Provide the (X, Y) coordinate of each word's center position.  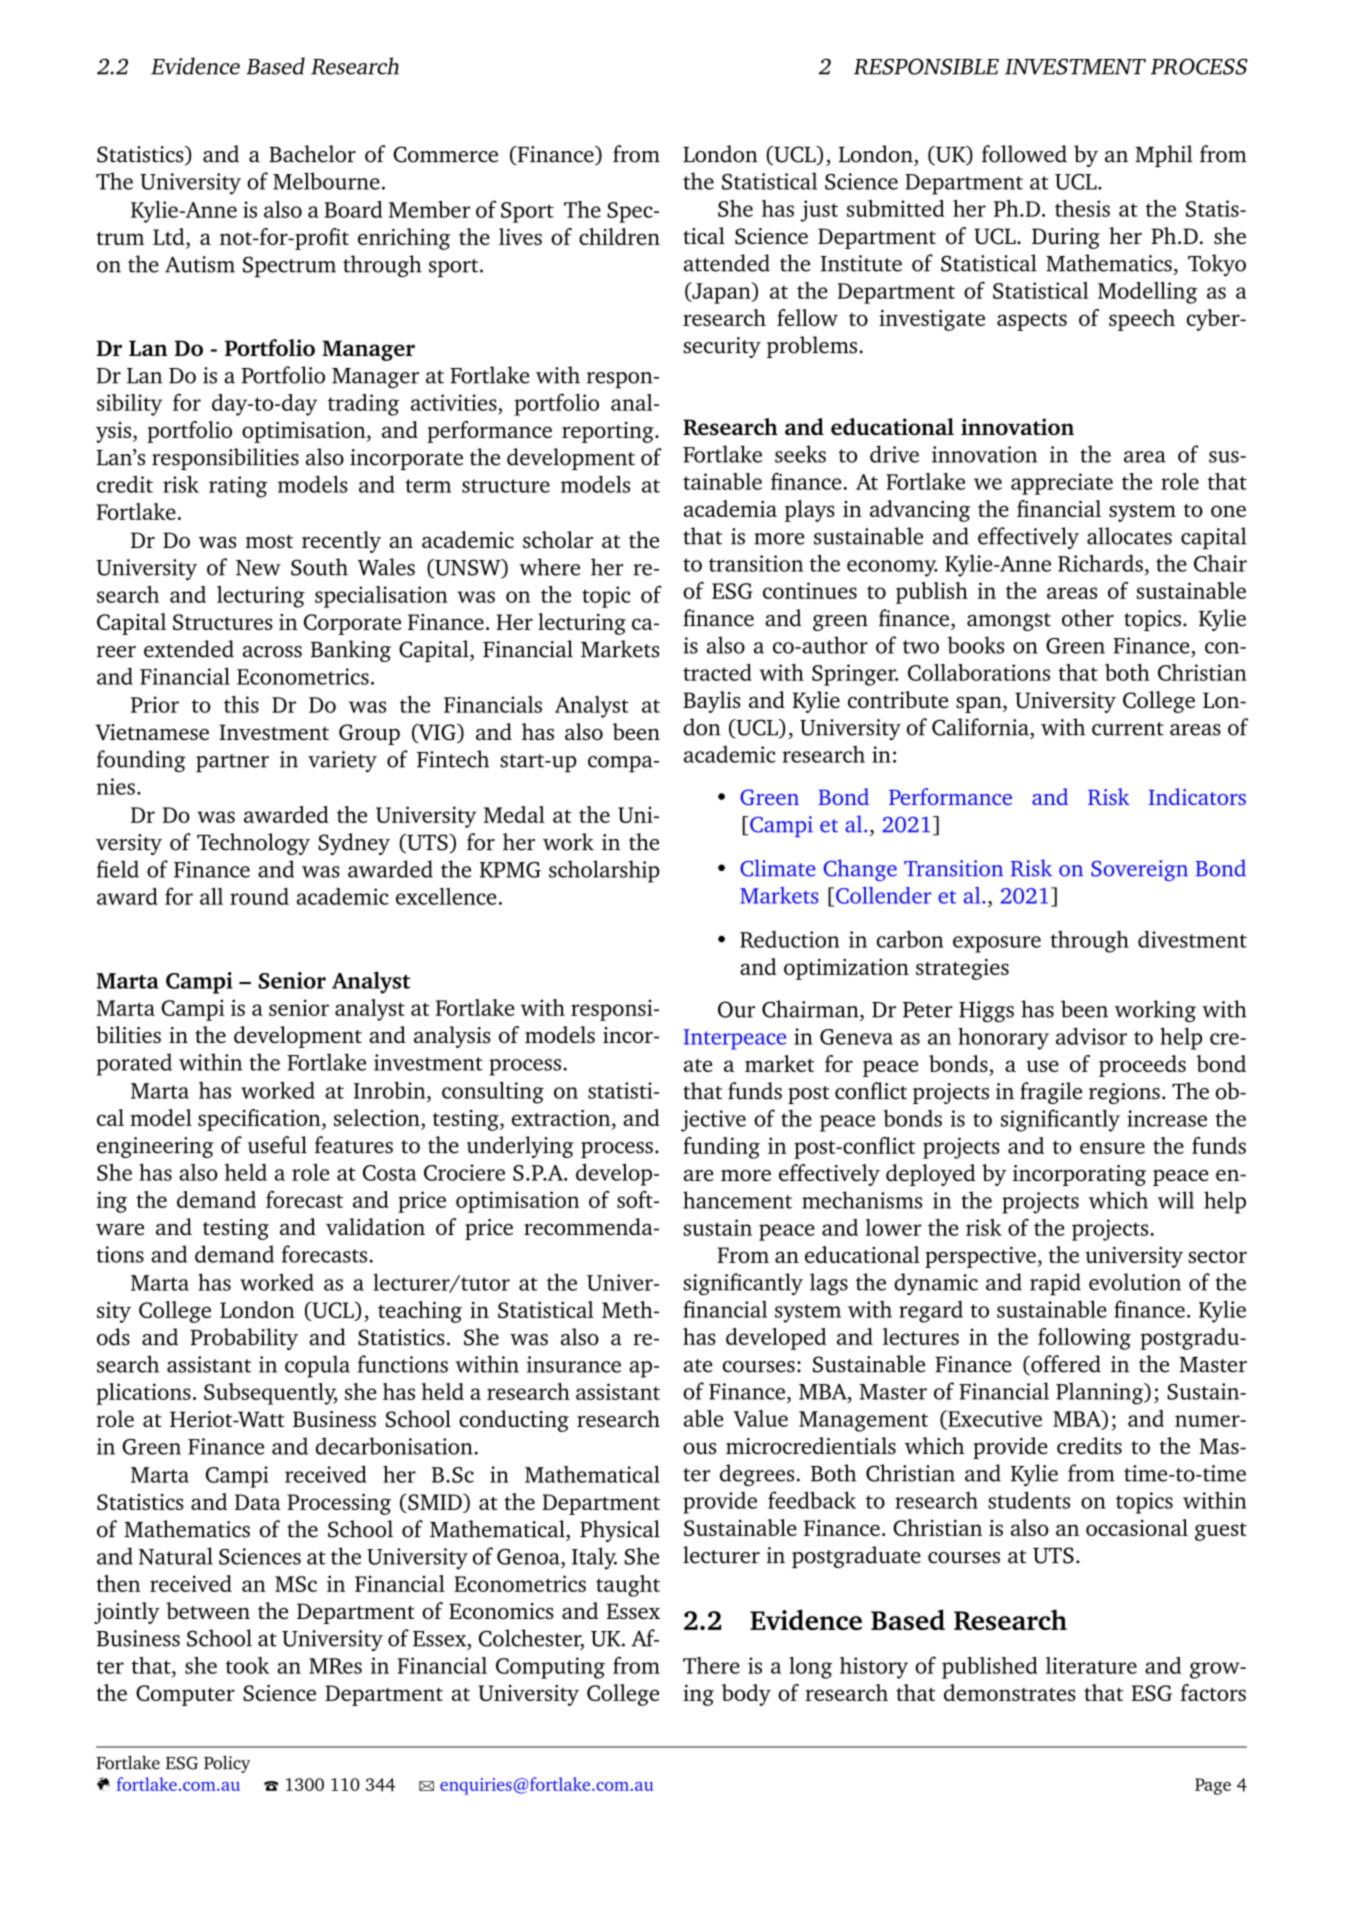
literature (1091, 1665)
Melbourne (326, 181)
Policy (227, 1764)
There (711, 1665)
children (619, 236)
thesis (1082, 208)
